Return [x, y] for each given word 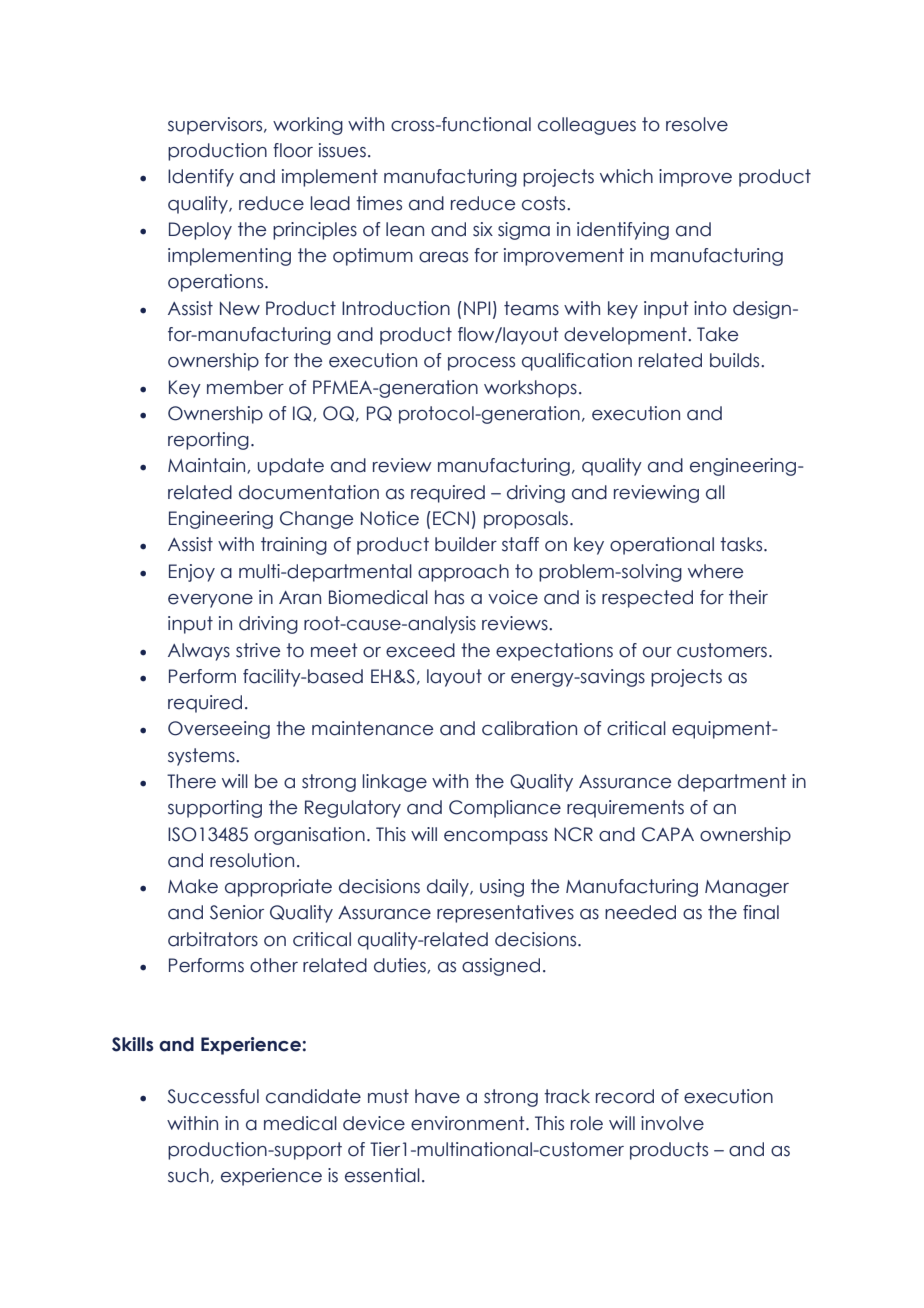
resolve [697, 124]
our [657, 652]
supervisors [216, 126]
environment [469, 1123]
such [188, 1175]
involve [672, 1123]
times [379, 203]
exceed [420, 650]
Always [199, 652]
